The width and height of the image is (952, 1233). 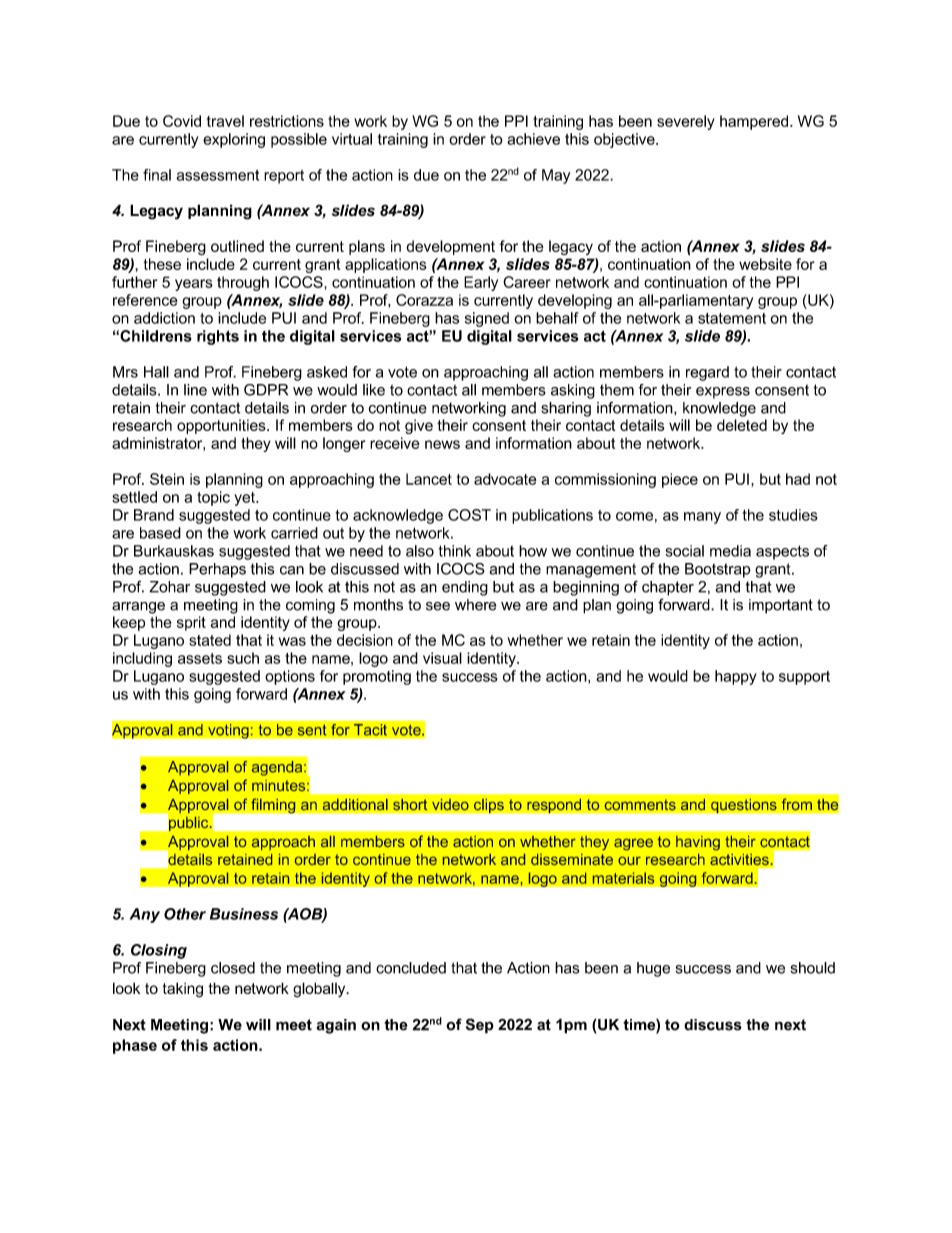 I want to click on Tacit, so click(x=370, y=730).
